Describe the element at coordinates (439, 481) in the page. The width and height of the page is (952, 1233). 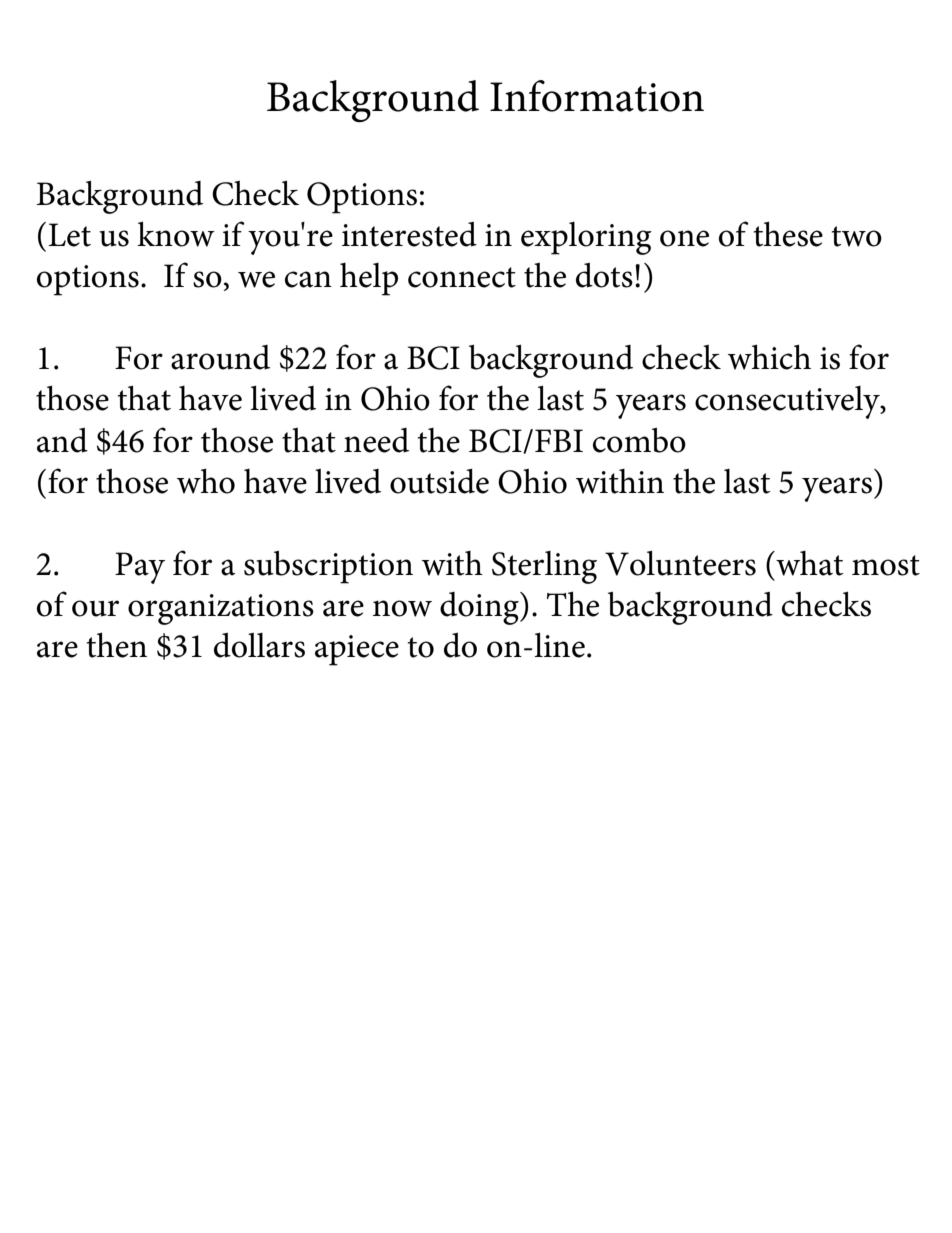
I see `outside` at that location.
